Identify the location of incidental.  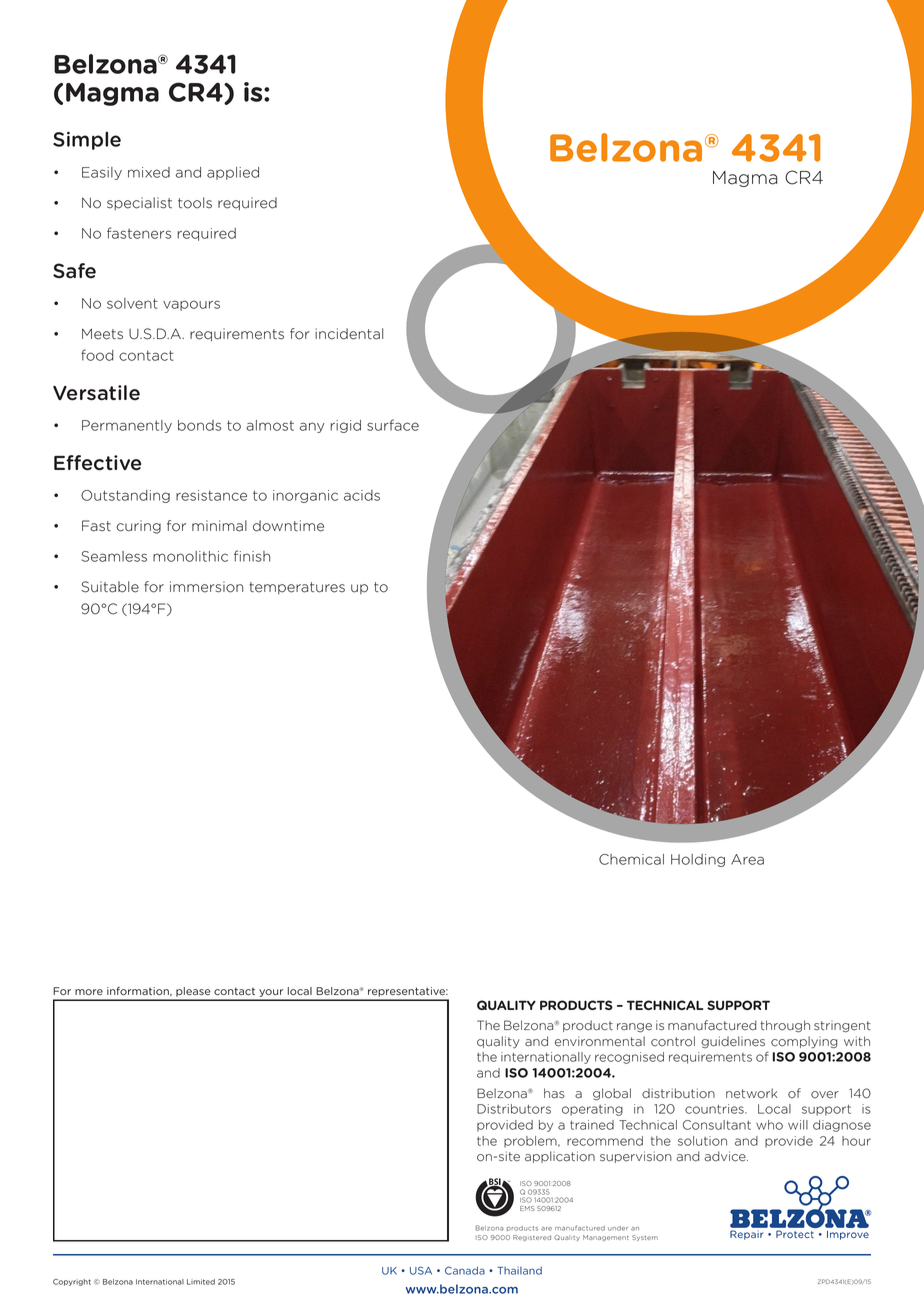
(349, 334).
